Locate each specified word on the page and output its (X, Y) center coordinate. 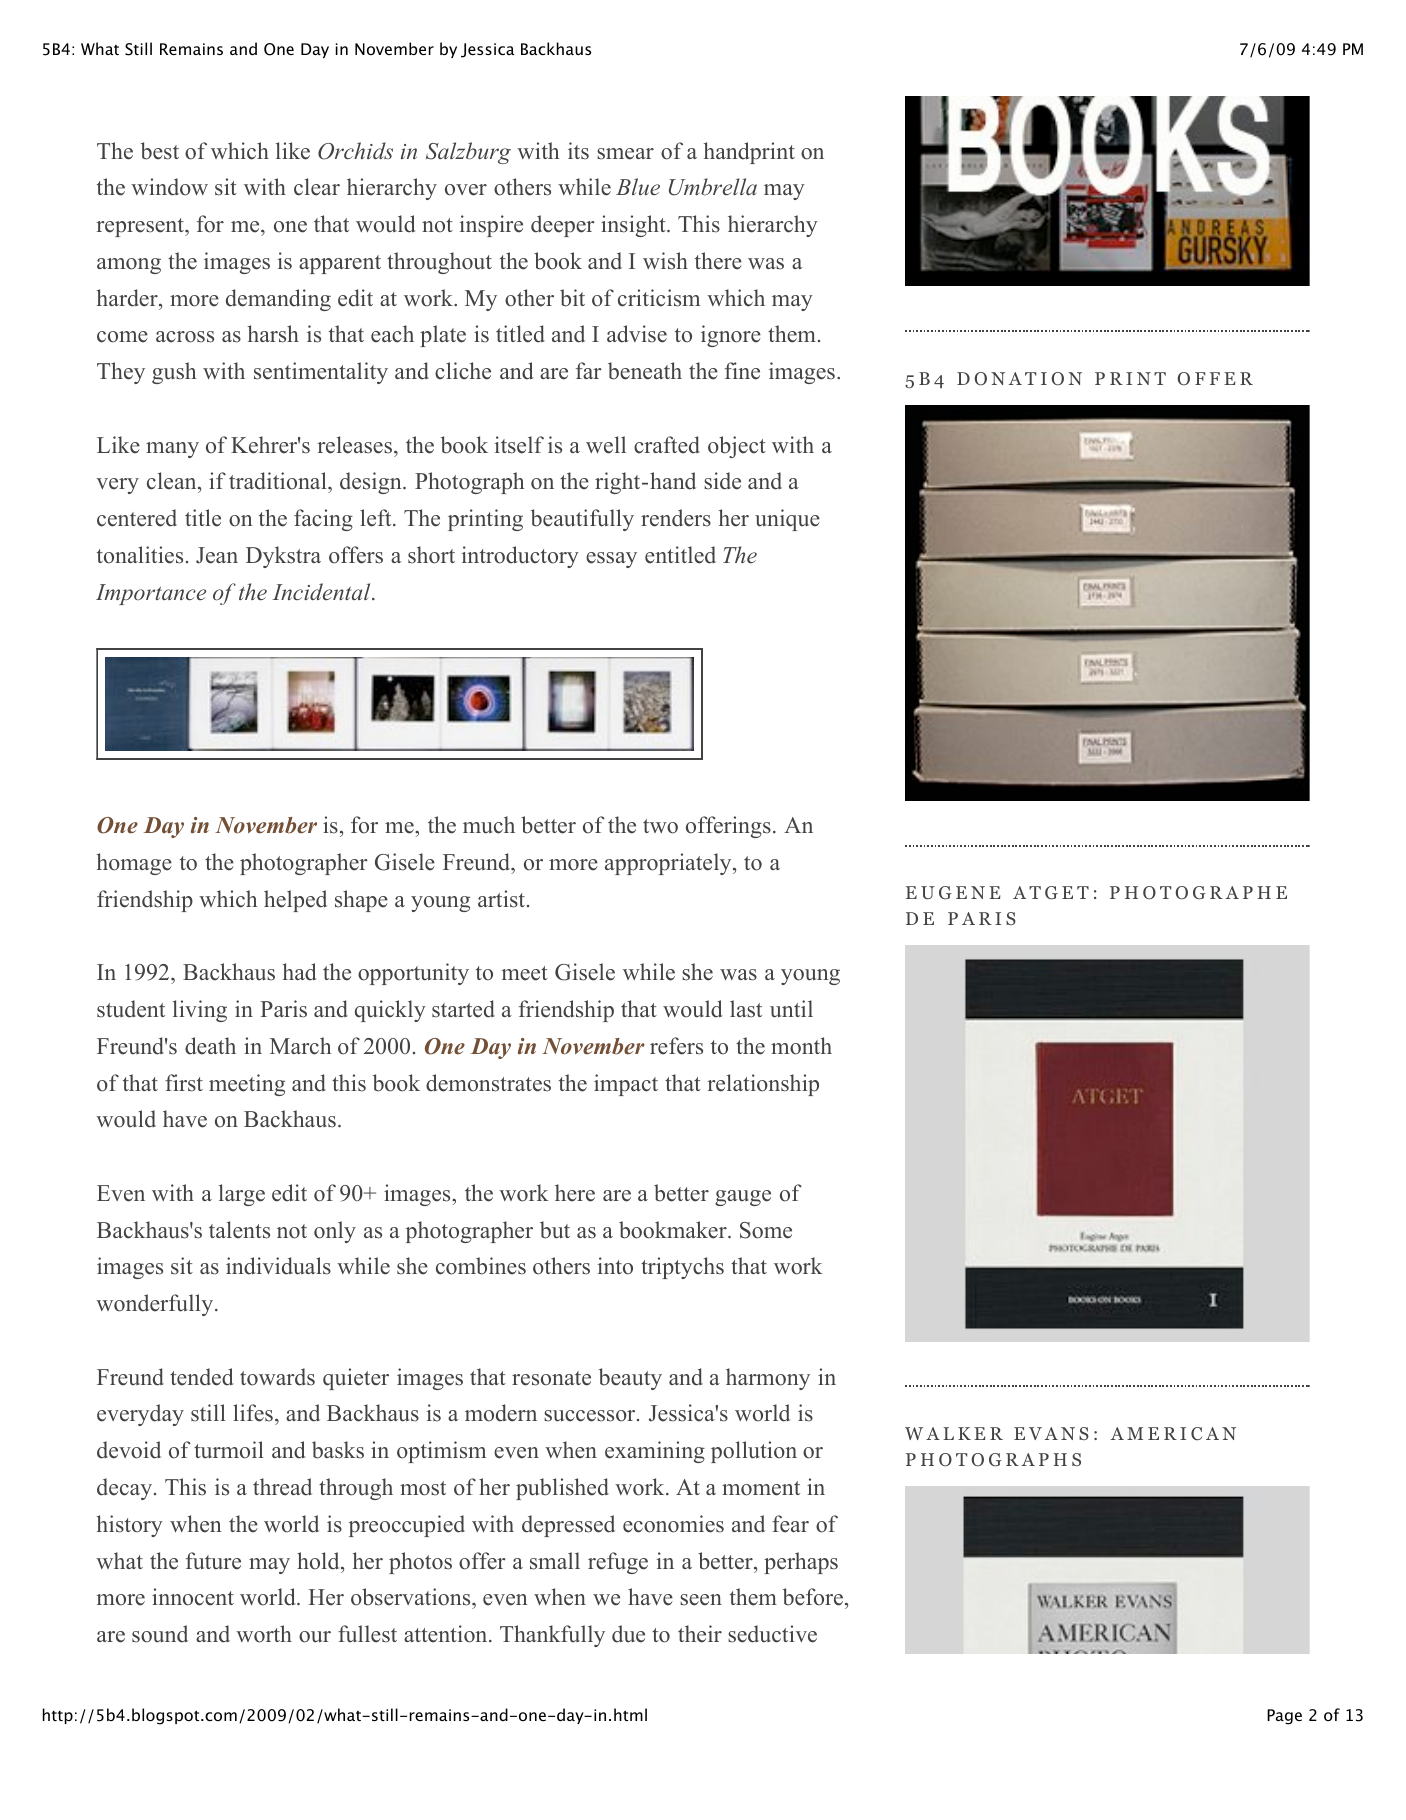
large (242, 1195)
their (700, 1634)
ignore (731, 336)
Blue (638, 186)
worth (264, 1634)
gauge (743, 1198)
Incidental (322, 591)
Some (766, 1230)
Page (1284, 1717)
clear (317, 187)
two (660, 826)
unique (787, 520)
